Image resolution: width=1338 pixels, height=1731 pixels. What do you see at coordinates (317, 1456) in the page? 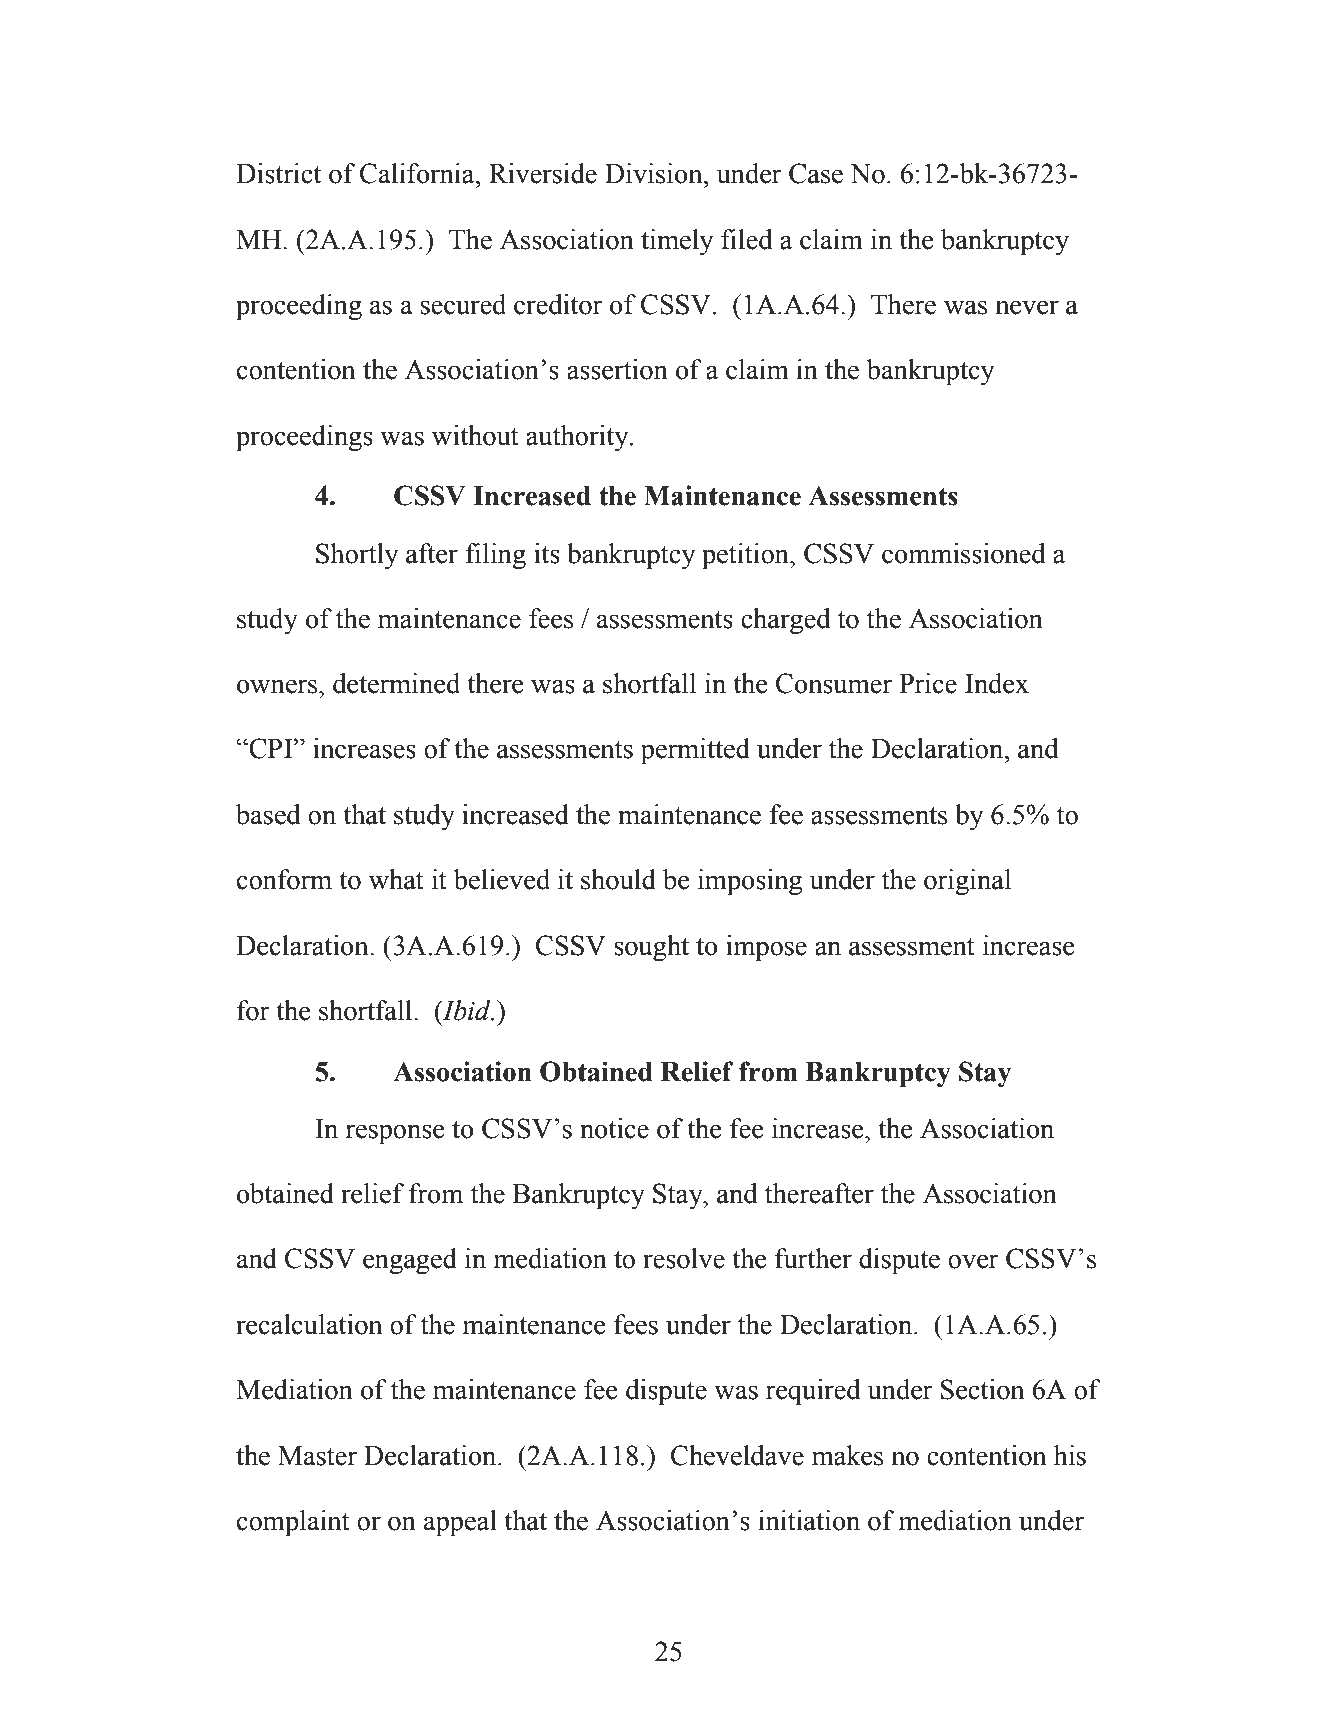
I see `Master` at bounding box center [317, 1456].
